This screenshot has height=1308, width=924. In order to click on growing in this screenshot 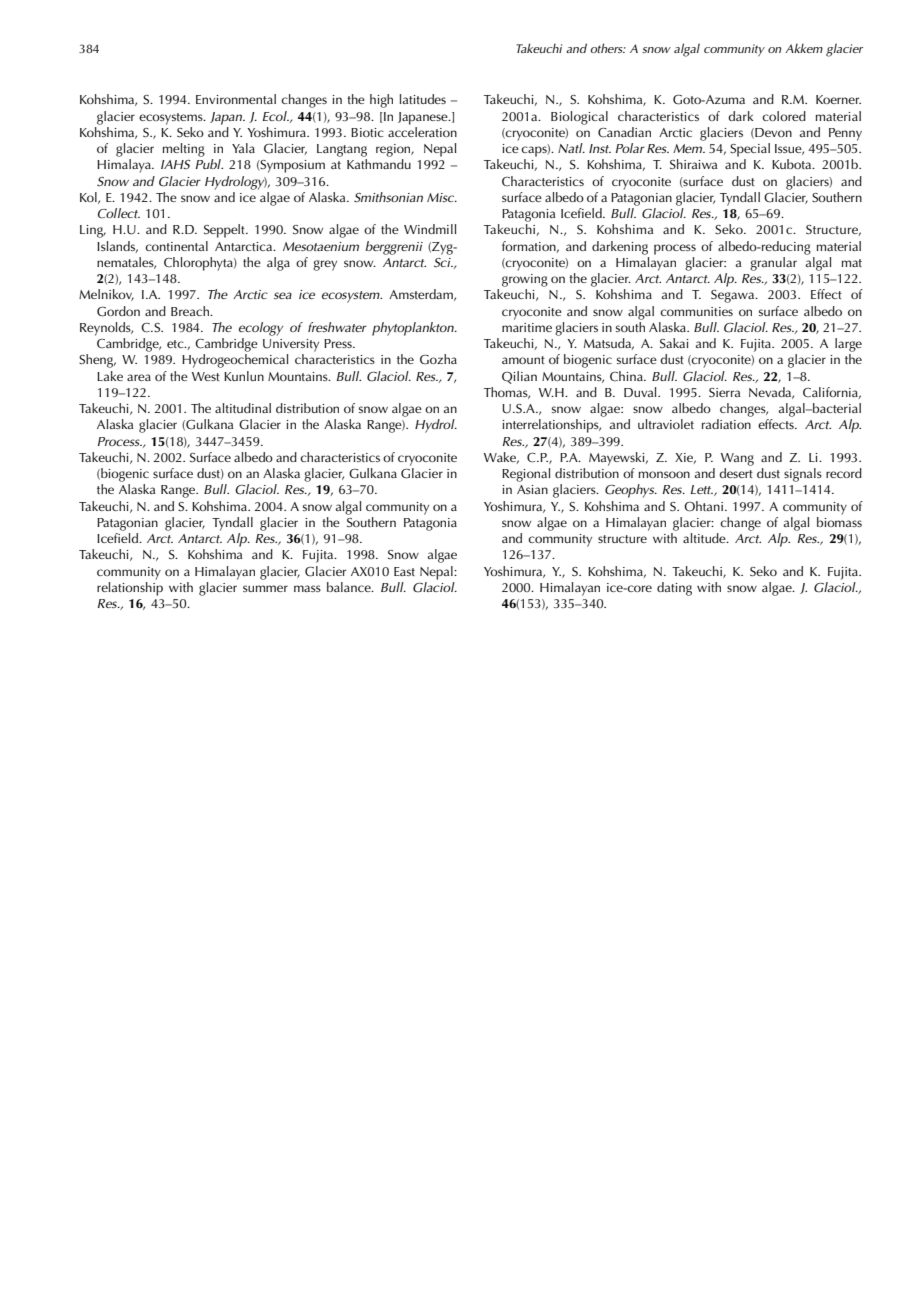, I will do `click(525, 280)`.
